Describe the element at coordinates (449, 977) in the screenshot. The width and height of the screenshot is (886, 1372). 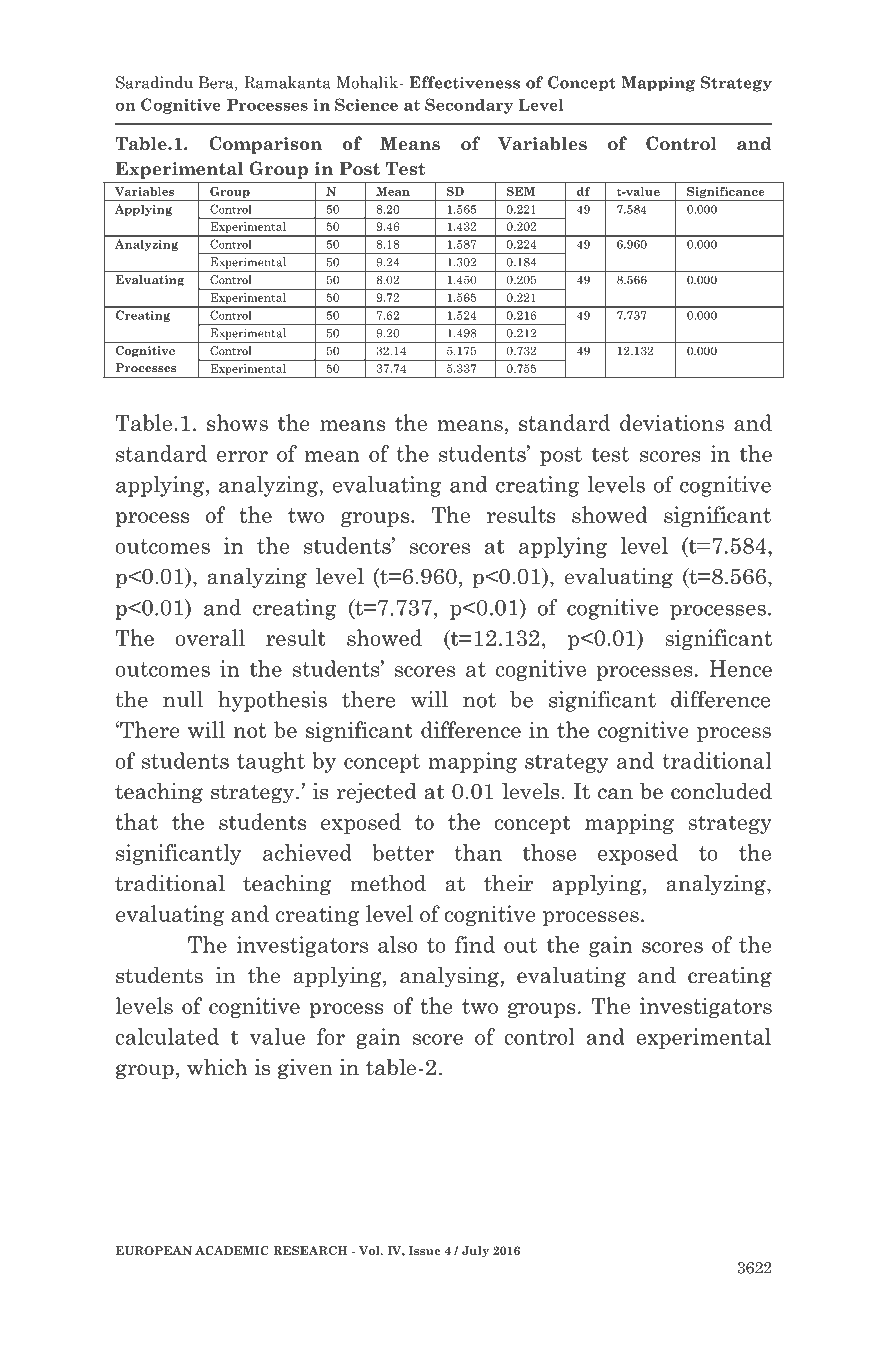
I see `analysing` at that location.
